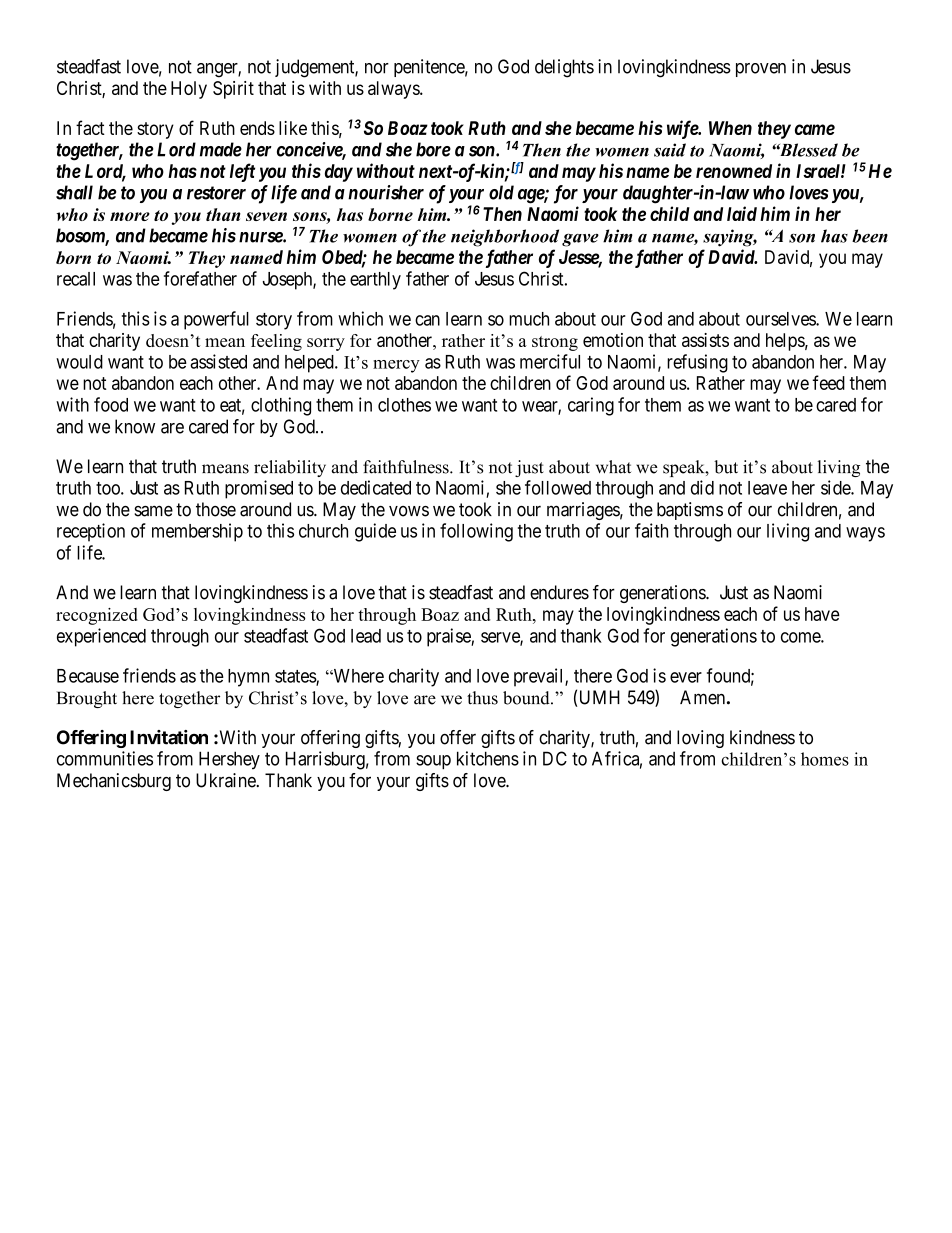  Describe the element at coordinates (433, 762) in the document. I see `soup` at that location.
